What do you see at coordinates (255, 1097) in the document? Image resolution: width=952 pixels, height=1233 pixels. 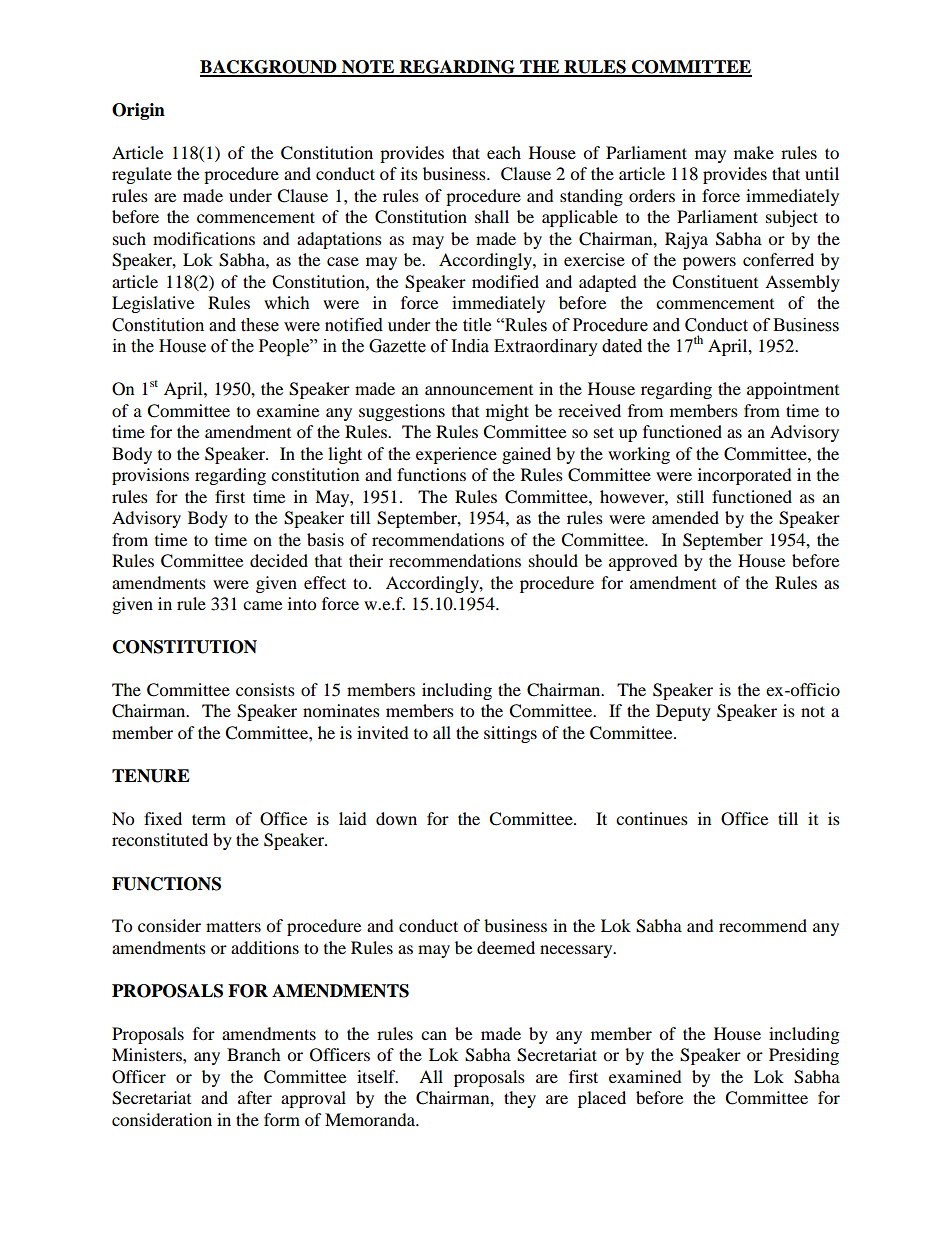 I see `after` at bounding box center [255, 1097].
